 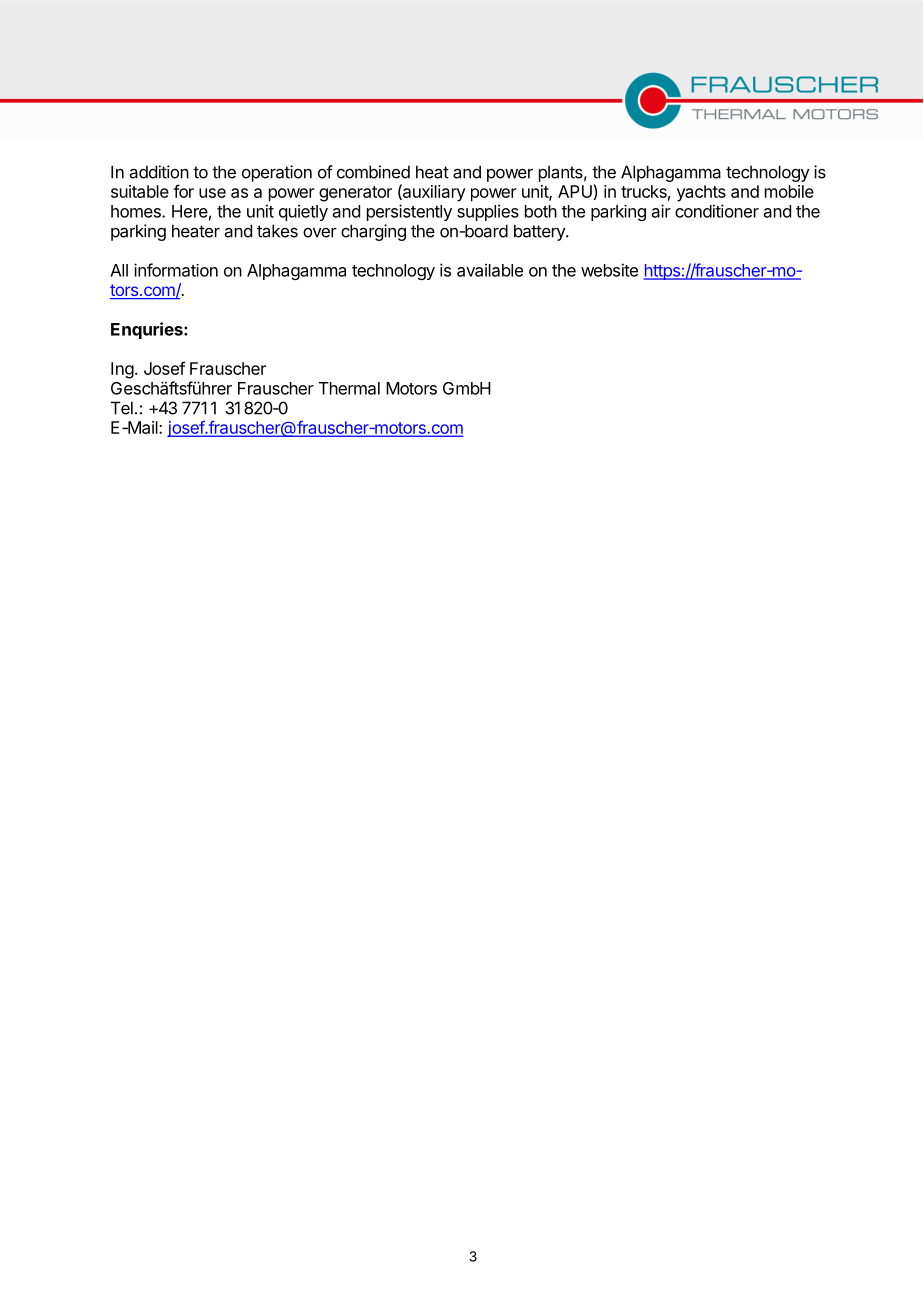 What do you see at coordinates (490, 270) in the screenshot?
I see `available` at bounding box center [490, 270].
